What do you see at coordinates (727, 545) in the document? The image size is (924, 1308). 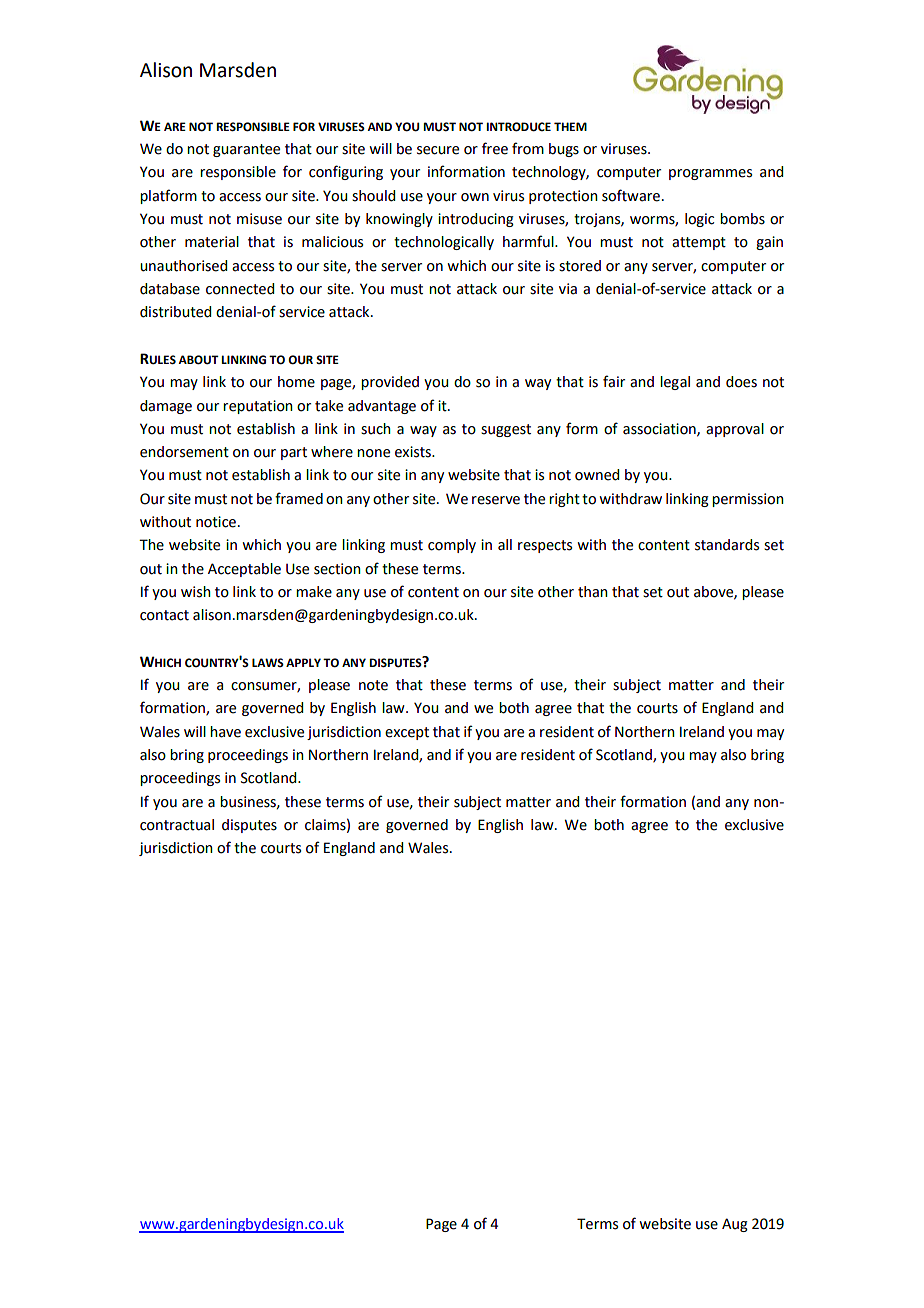 I see `standards` at bounding box center [727, 545].
